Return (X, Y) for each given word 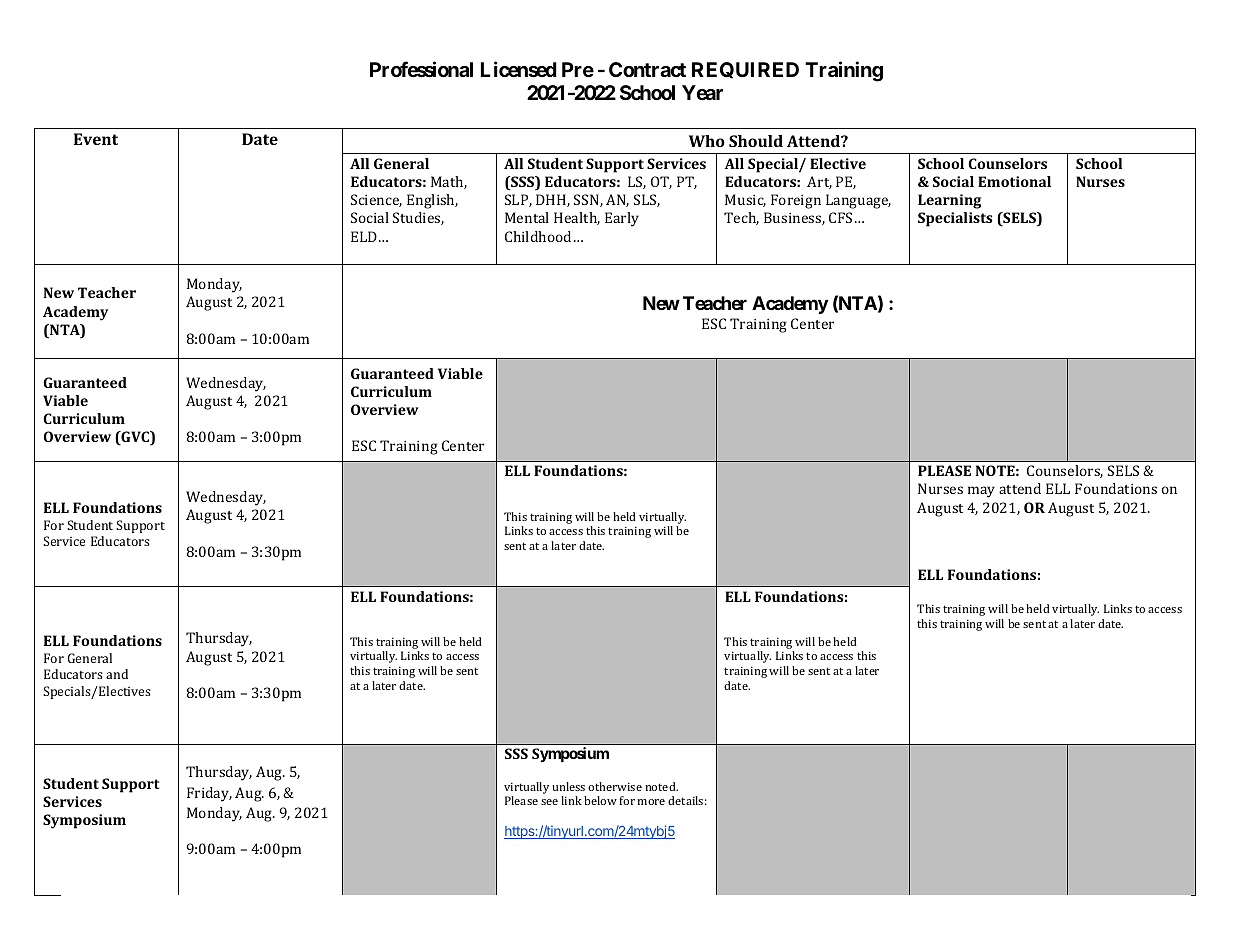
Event (96, 139)
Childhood (538, 236)
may (981, 492)
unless (568, 786)
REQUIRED (745, 70)
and (117, 674)
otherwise (615, 786)
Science (376, 200)
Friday (209, 794)
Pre (578, 69)
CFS (840, 217)
